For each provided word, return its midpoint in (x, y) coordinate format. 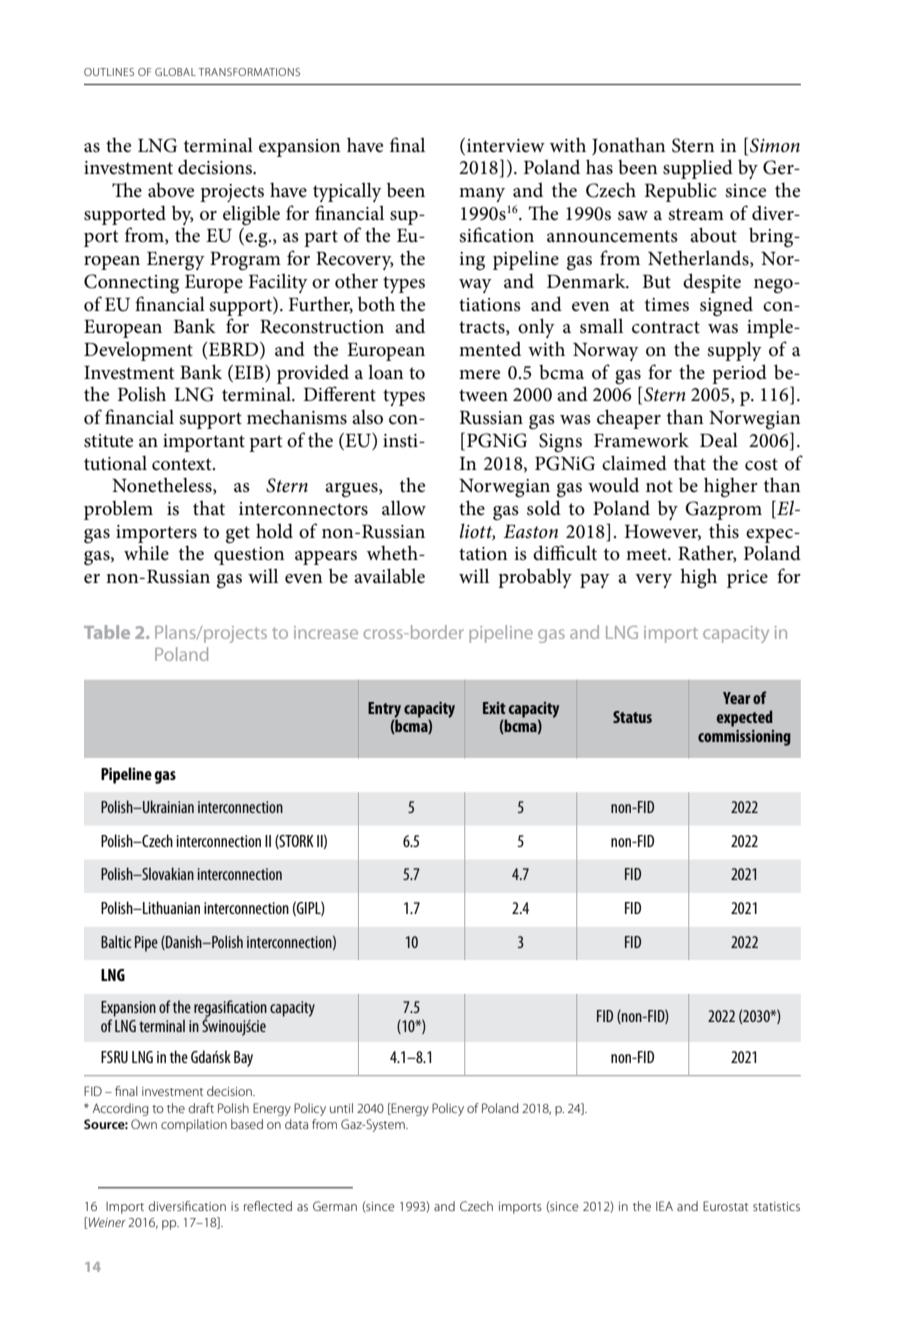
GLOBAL (175, 72)
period (739, 374)
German (335, 1206)
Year (737, 698)
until (341, 1108)
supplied (698, 169)
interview (506, 146)
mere (479, 375)
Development (138, 351)
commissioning (744, 738)
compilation (194, 1125)
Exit (494, 708)
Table (107, 632)
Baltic (116, 941)
